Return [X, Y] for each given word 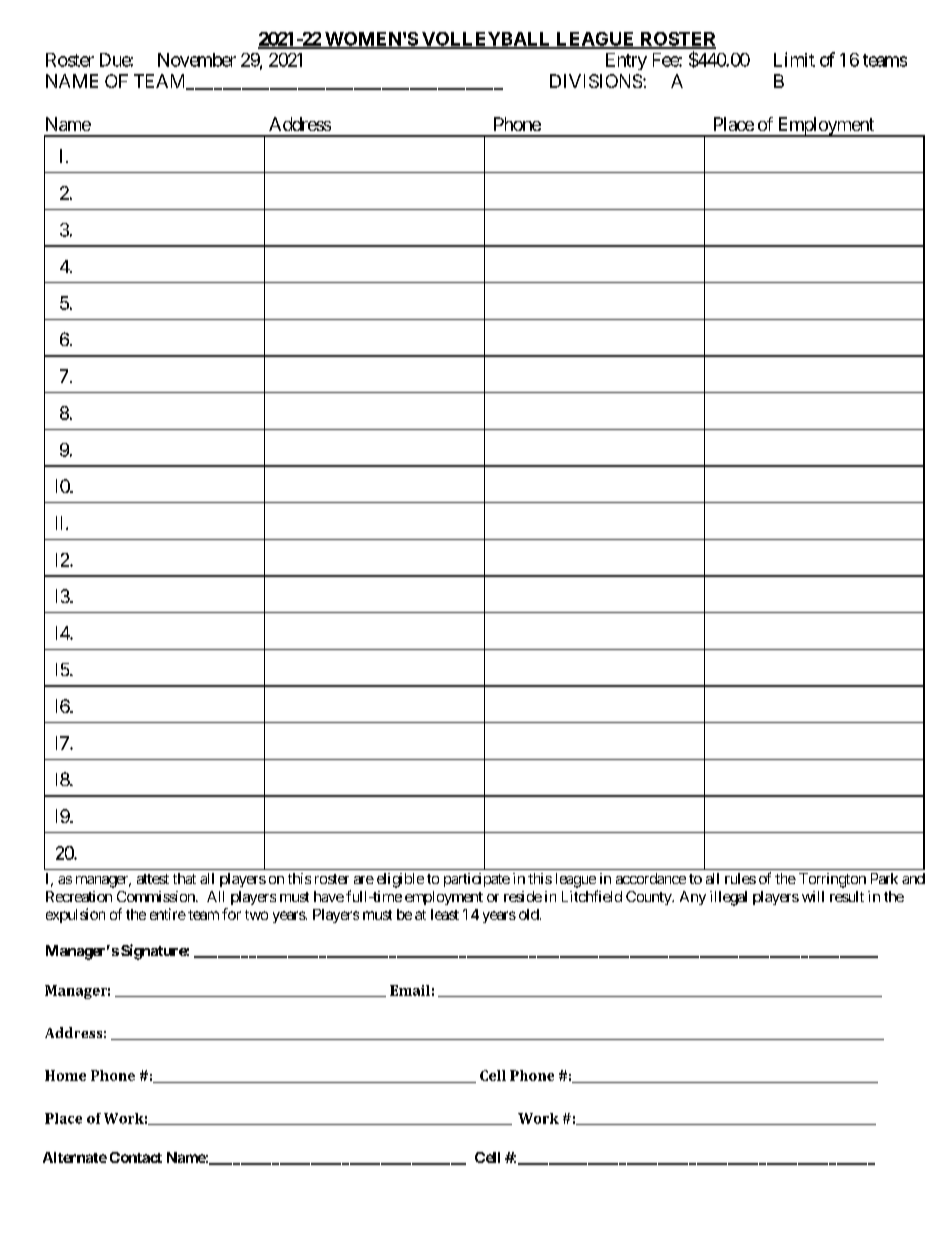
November [197, 60]
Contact [136, 1157]
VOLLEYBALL [486, 40]
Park [884, 878]
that [184, 878]
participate [477, 880]
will [813, 896]
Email [410, 990]
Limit [794, 59]
